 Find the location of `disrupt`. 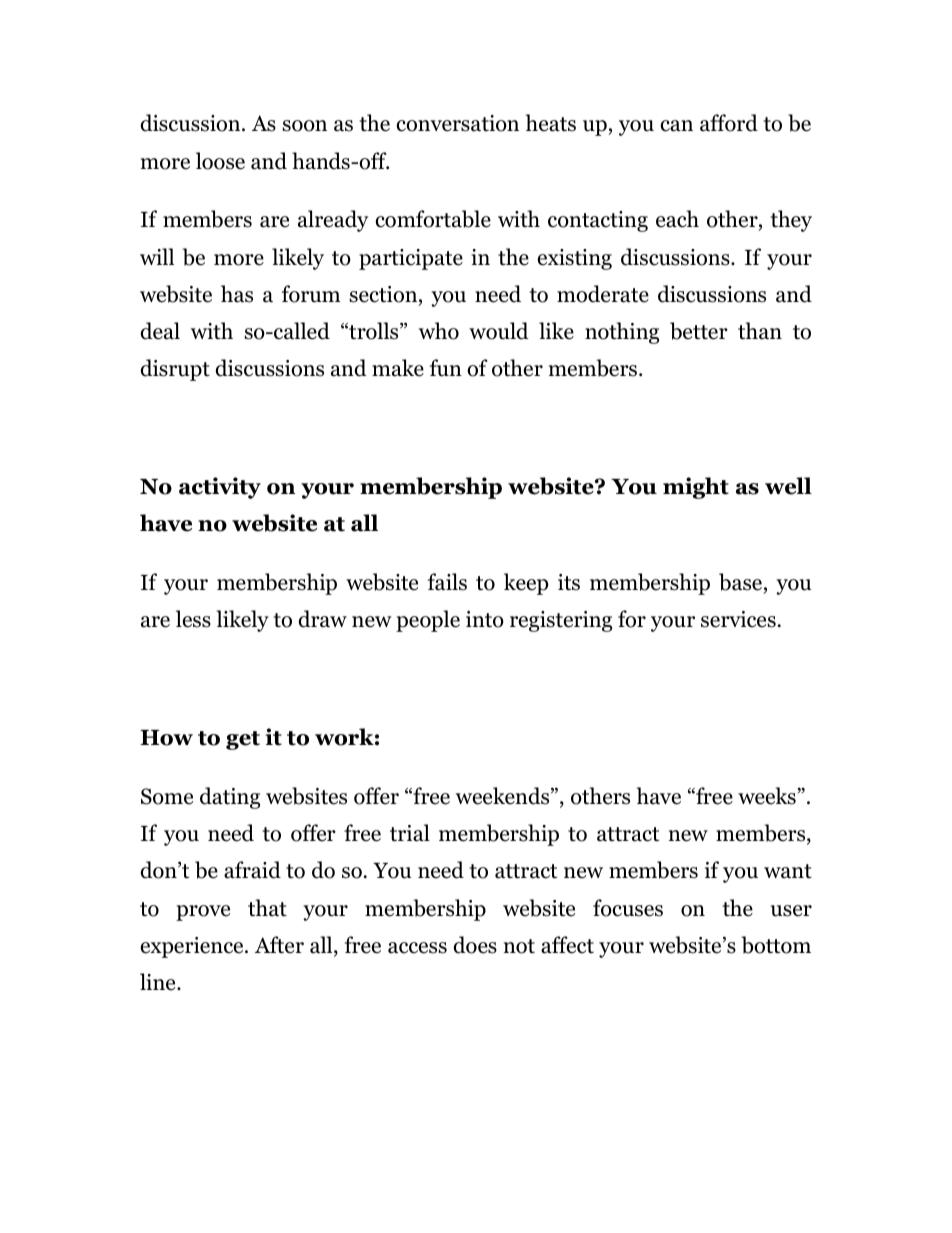

disrupt is located at coordinates (175, 370).
